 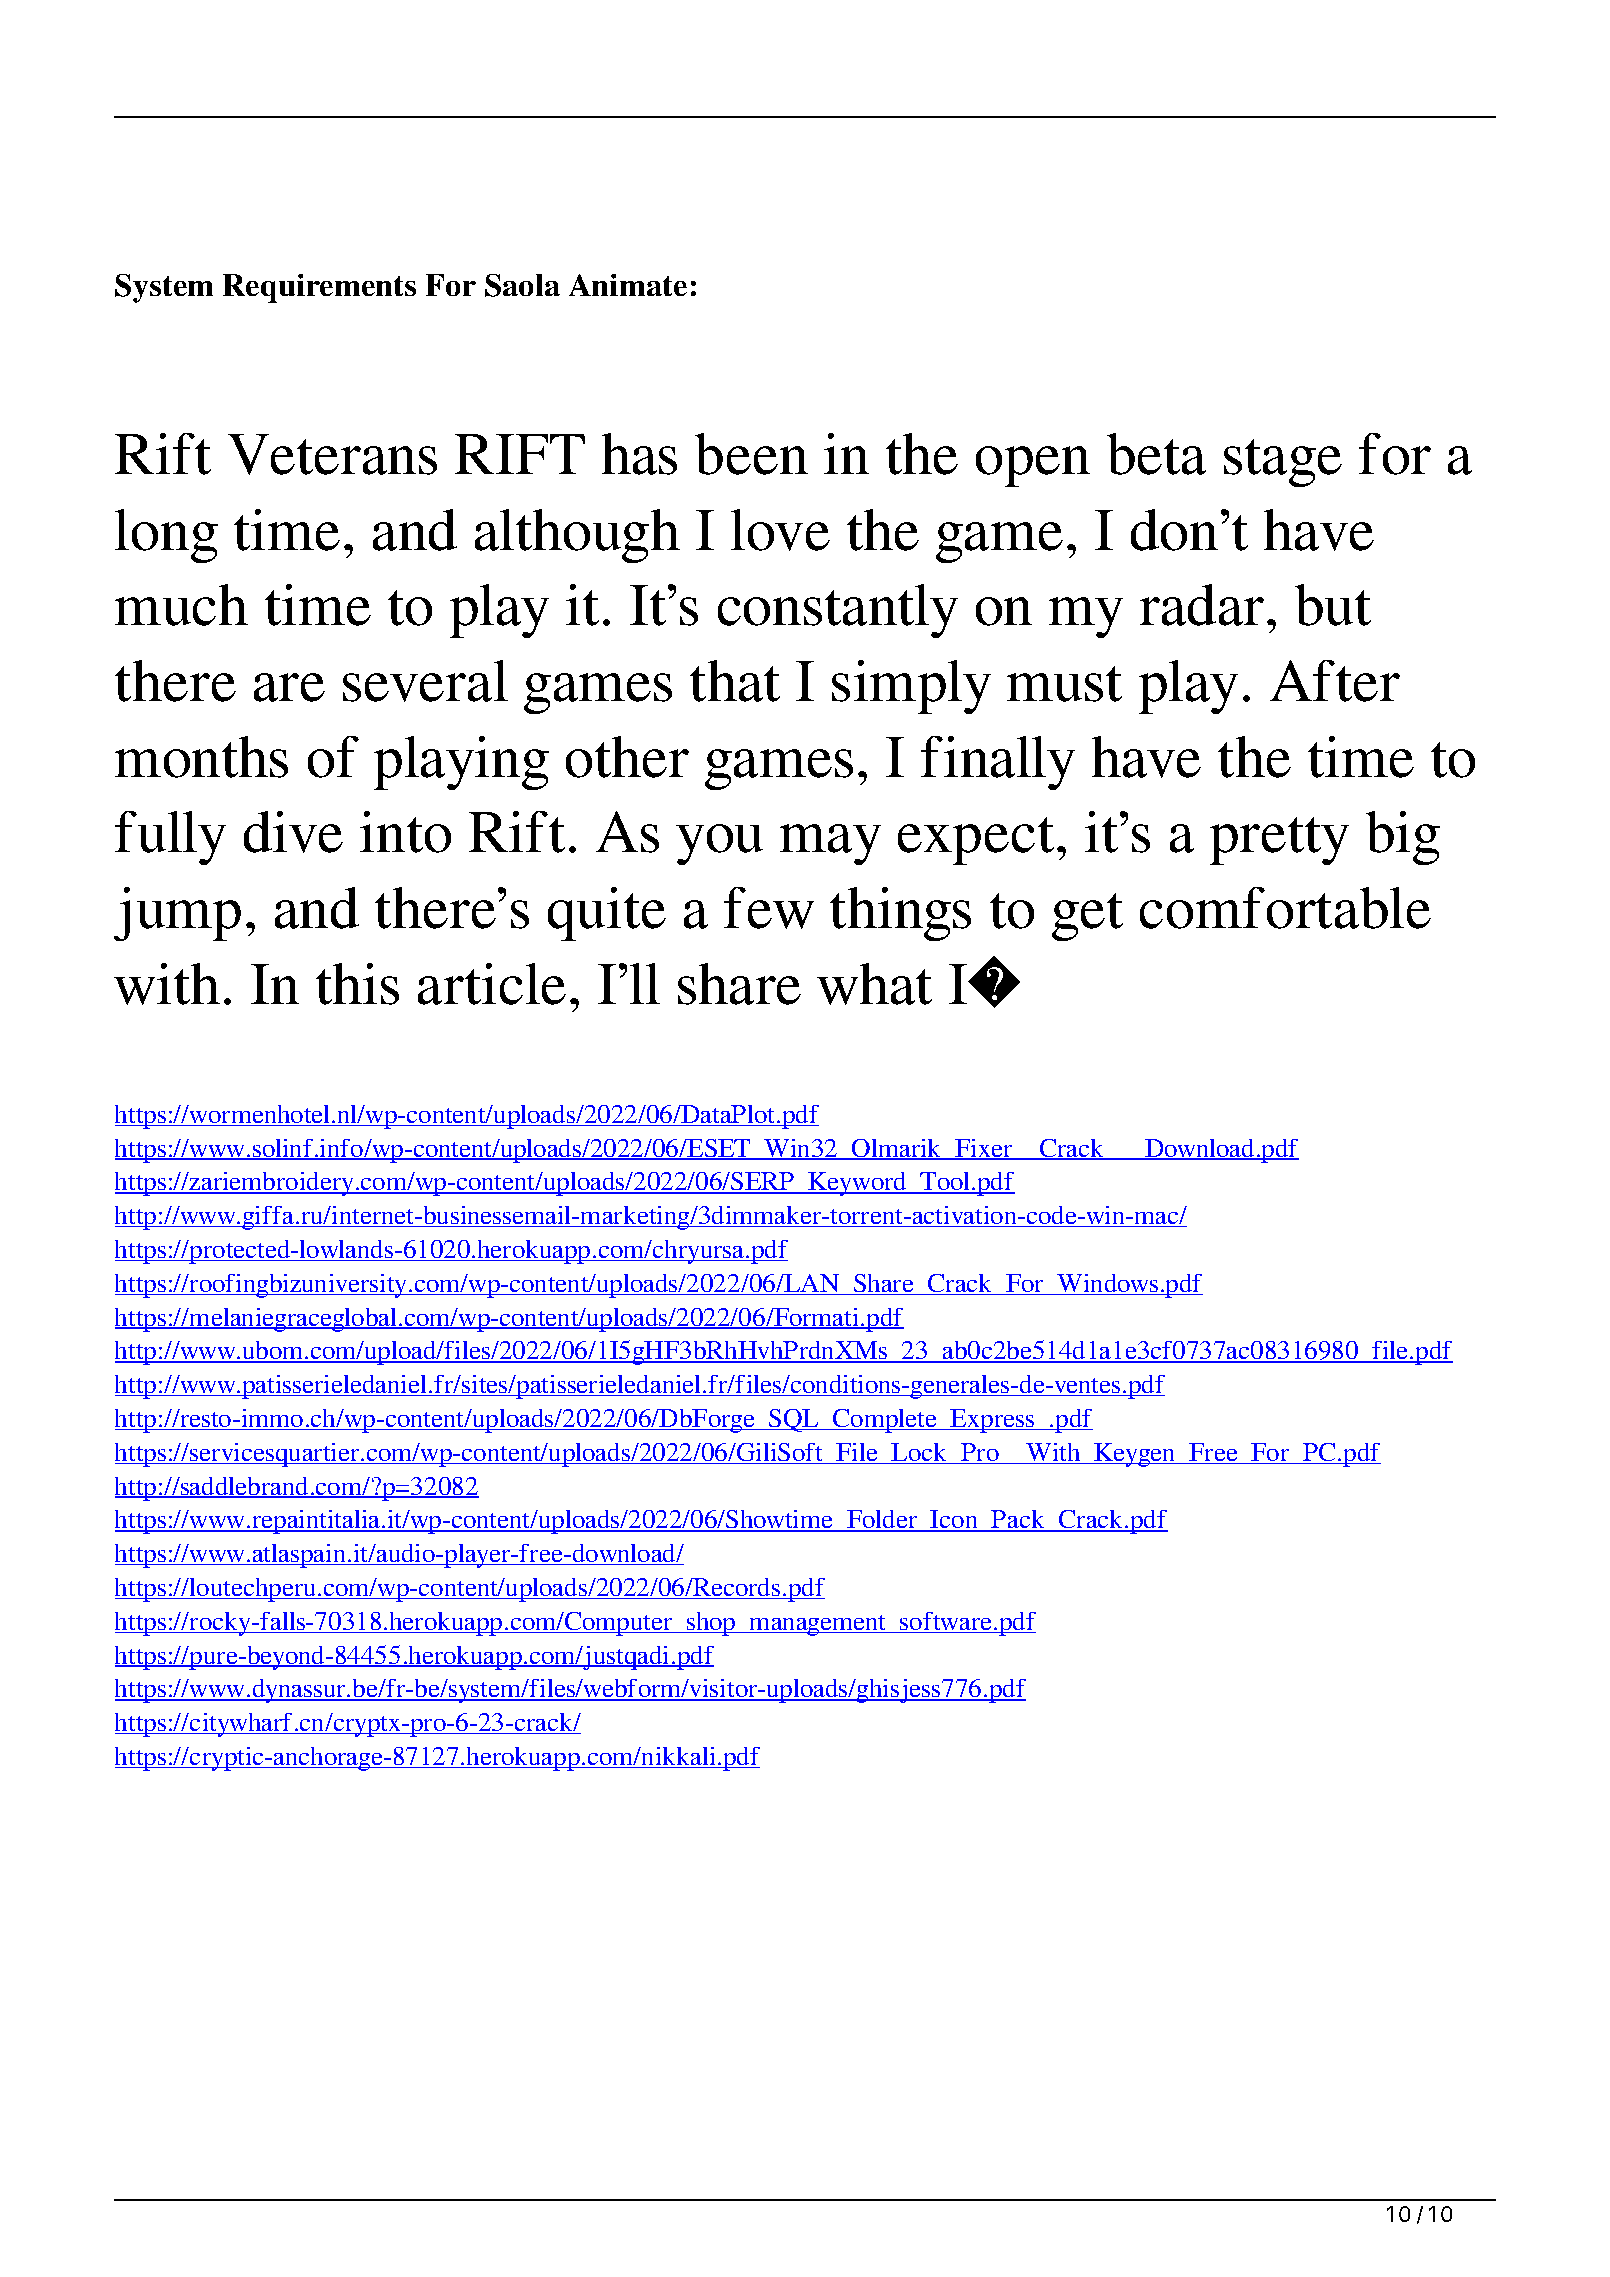 What do you see at coordinates (319, 288) in the screenshot?
I see `Requirements` at bounding box center [319, 288].
